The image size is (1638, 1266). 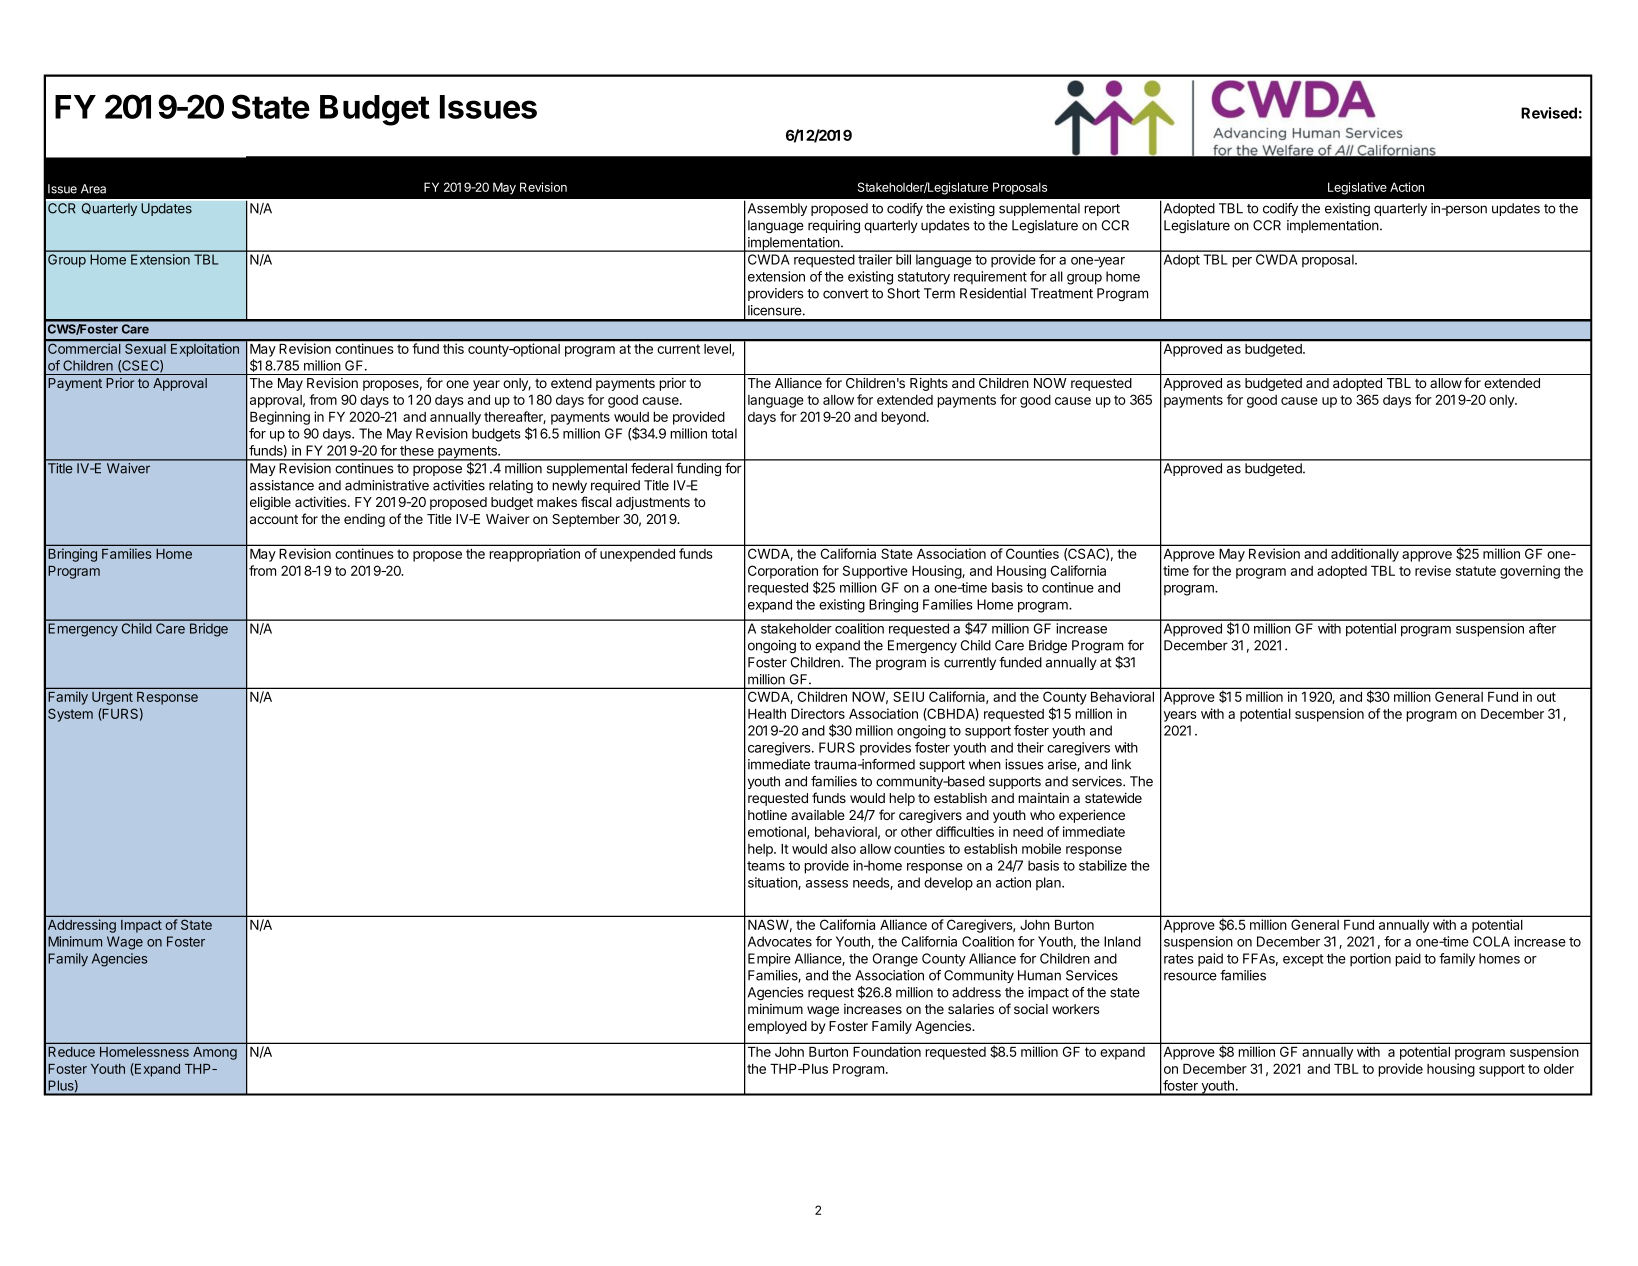 I want to click on Corporation, so click(x=783, y=572).
